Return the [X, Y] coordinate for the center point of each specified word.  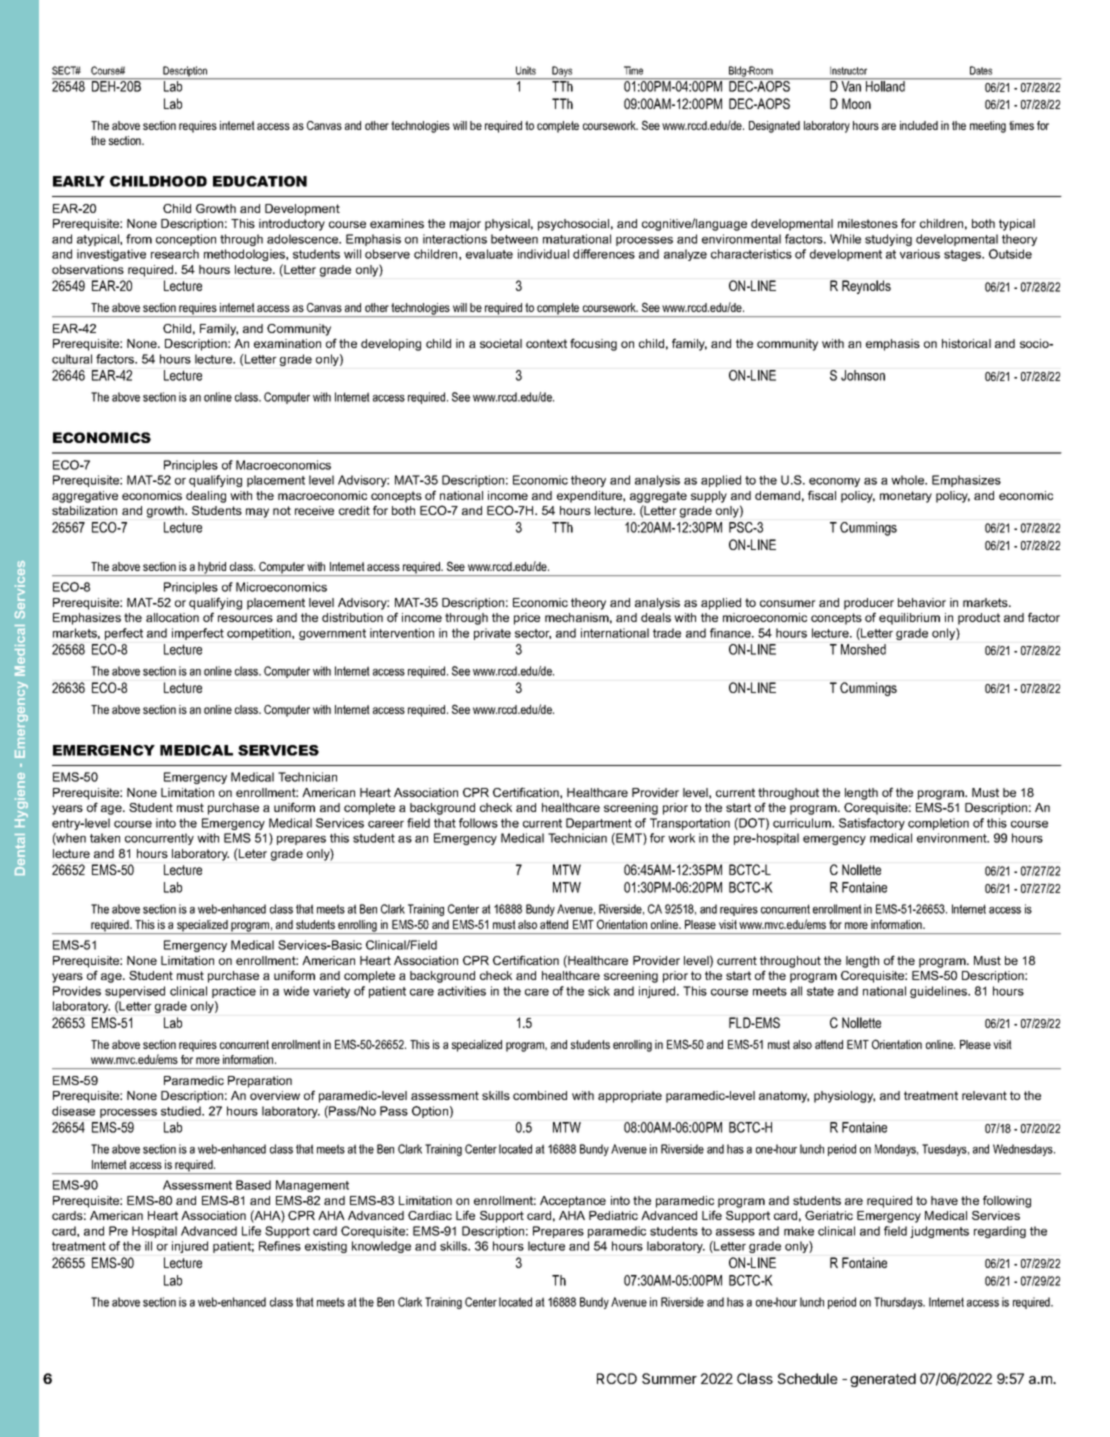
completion [938, 824]
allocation [172, 617]
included [919, 125]
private [492, 634]
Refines [280, 1246]
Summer [669, 1378]
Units [526, 70]
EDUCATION [260, 181]
